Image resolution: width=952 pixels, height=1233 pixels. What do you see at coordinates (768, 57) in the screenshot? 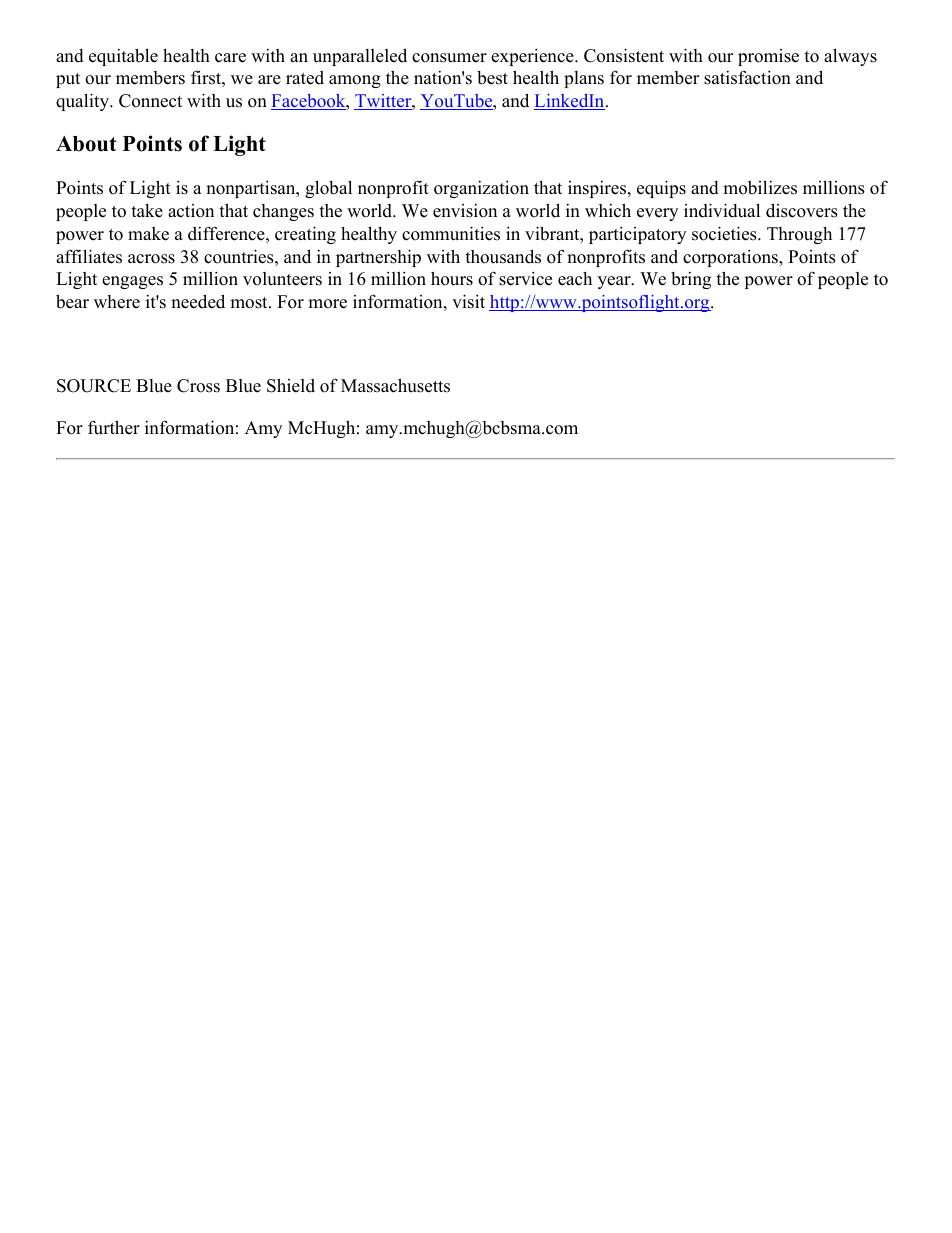
I see `promise` at bounding box center [768, 57].
